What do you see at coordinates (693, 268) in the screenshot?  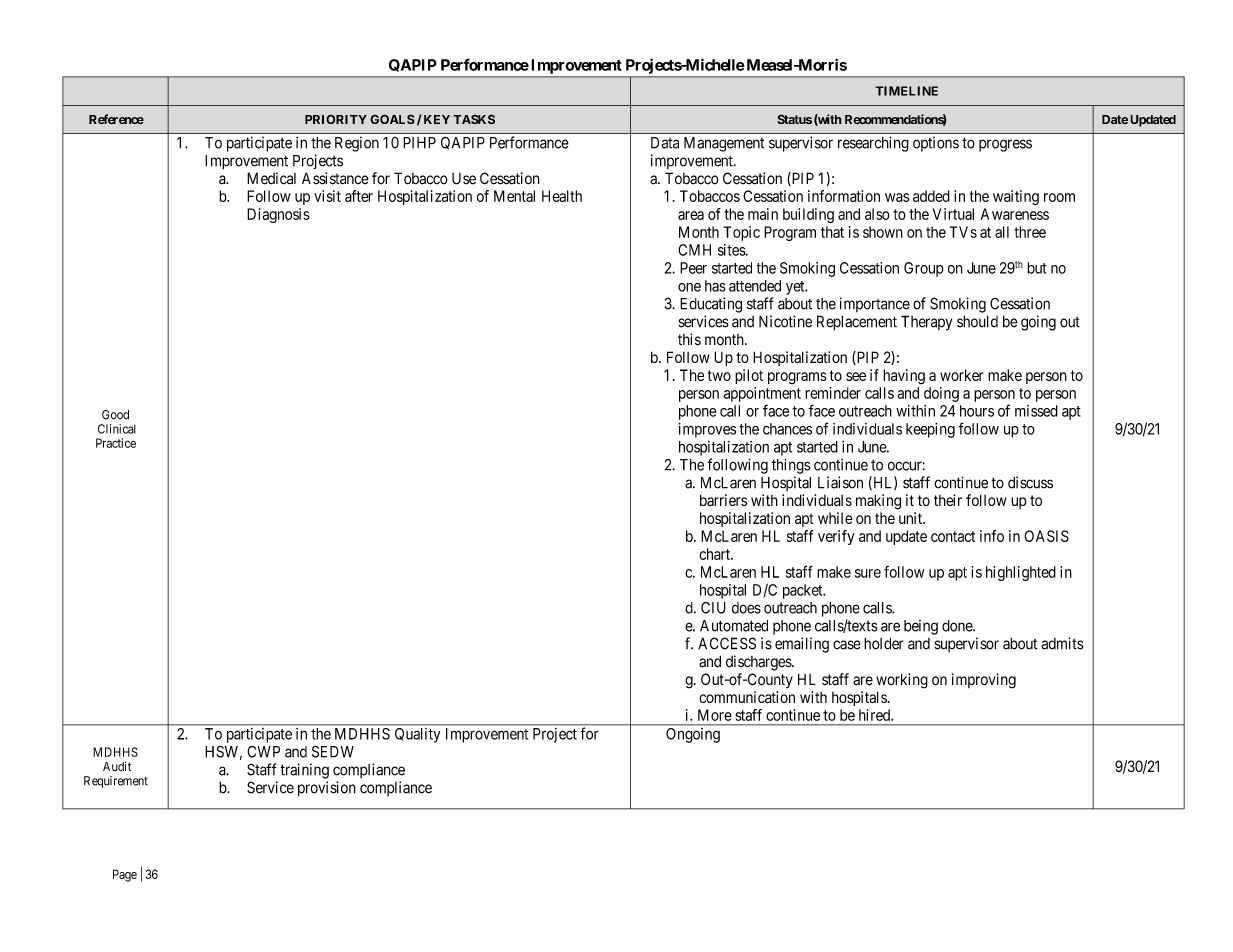 I see `Peer` at bounding box center [693, 268].
